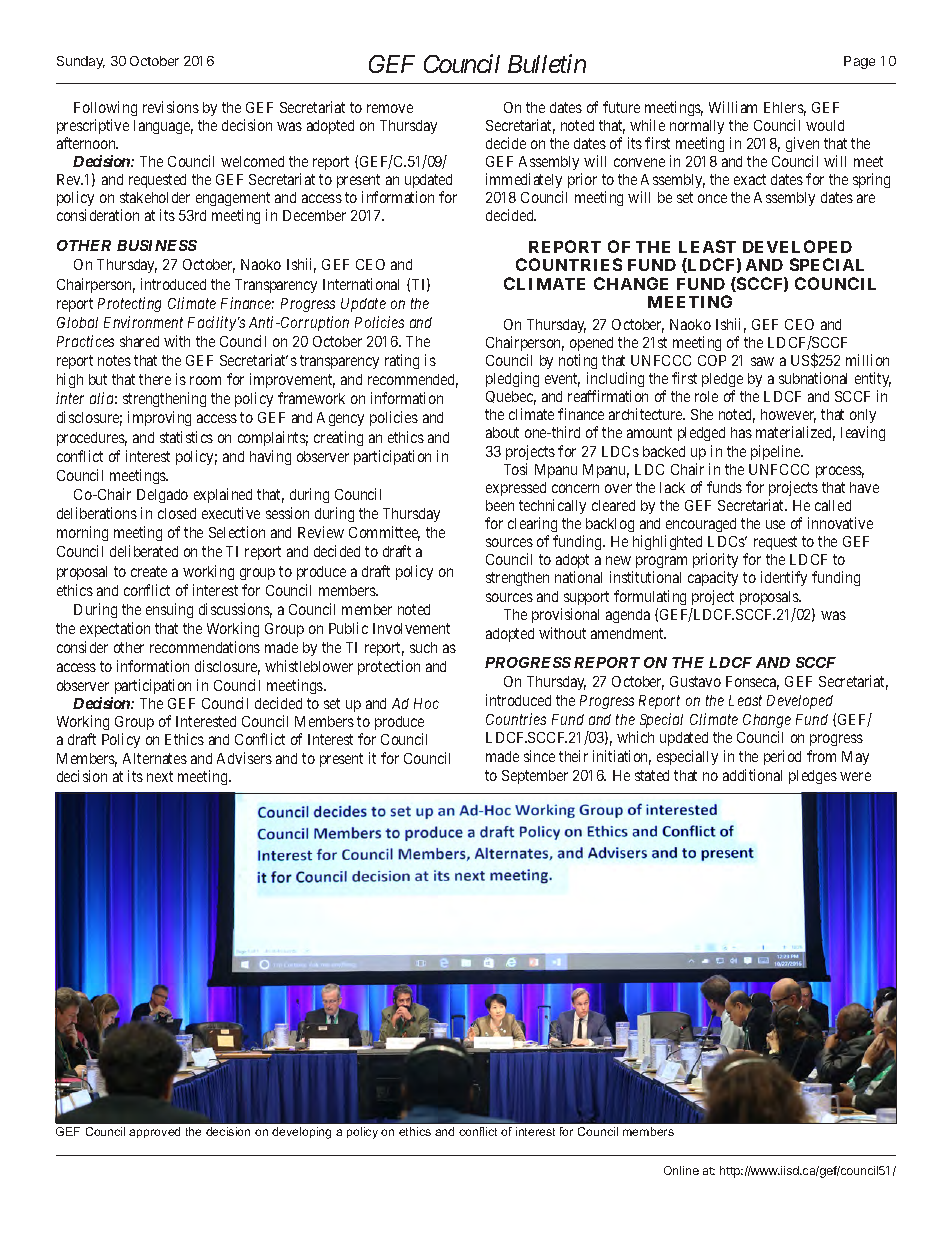 The image size is (952, 1233). Describe the element at coordinates (160, 776) in the screenshot. I see `next` at that location.
